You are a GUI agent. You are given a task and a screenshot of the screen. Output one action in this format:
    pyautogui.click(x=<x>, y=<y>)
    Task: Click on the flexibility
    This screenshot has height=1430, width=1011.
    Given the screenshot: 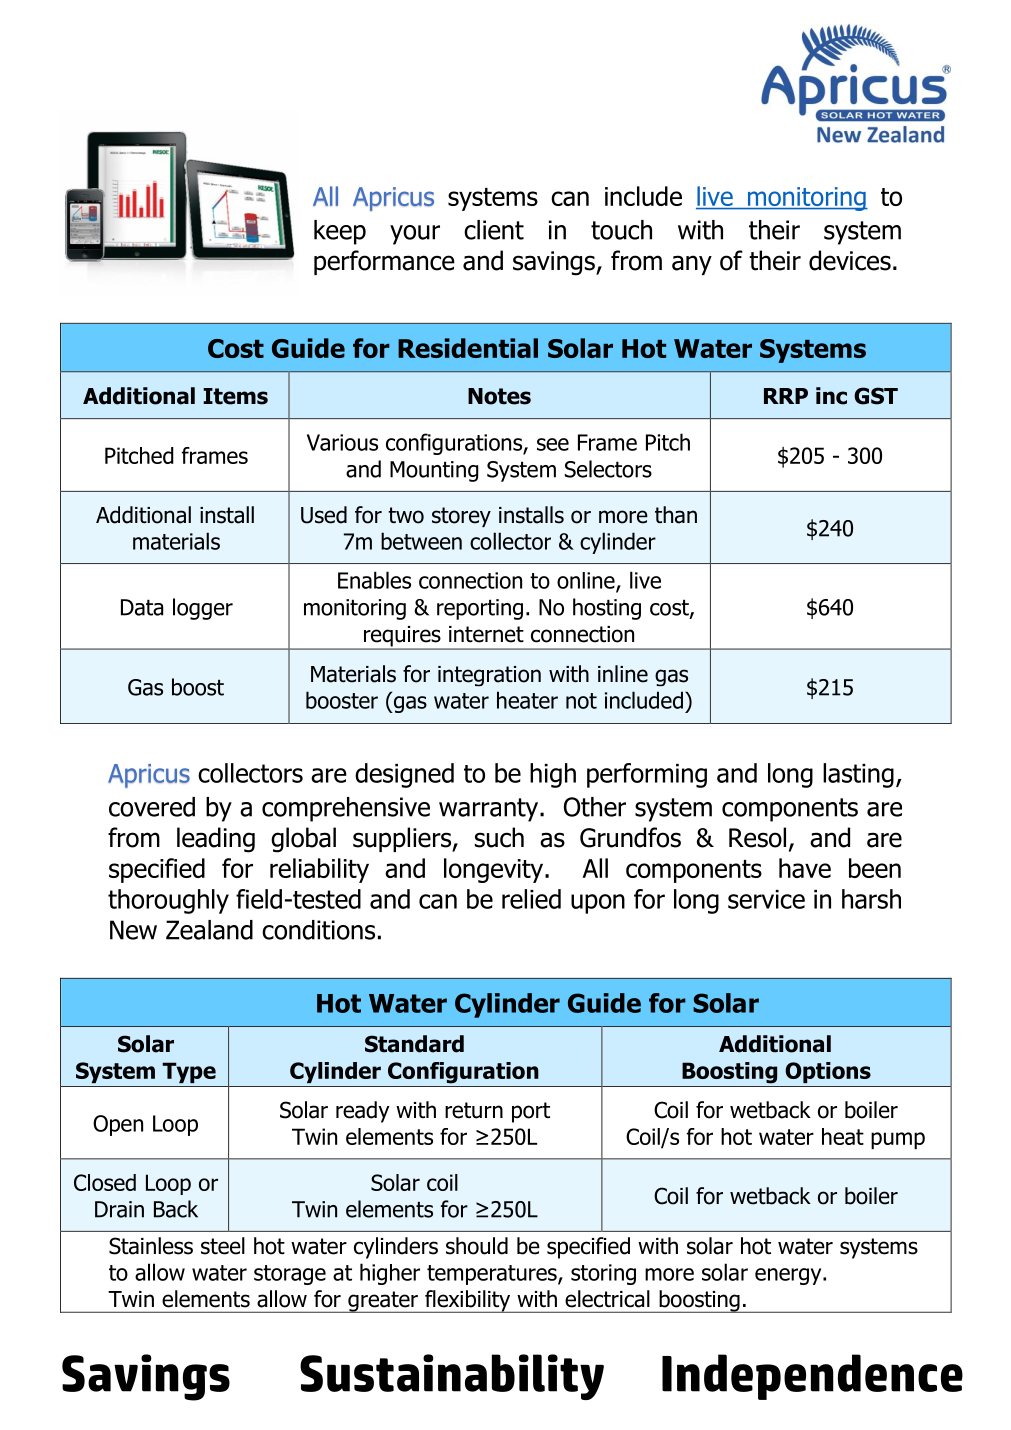 What is the action you would take?
    pyautogui.click(x=468, y=1301)
